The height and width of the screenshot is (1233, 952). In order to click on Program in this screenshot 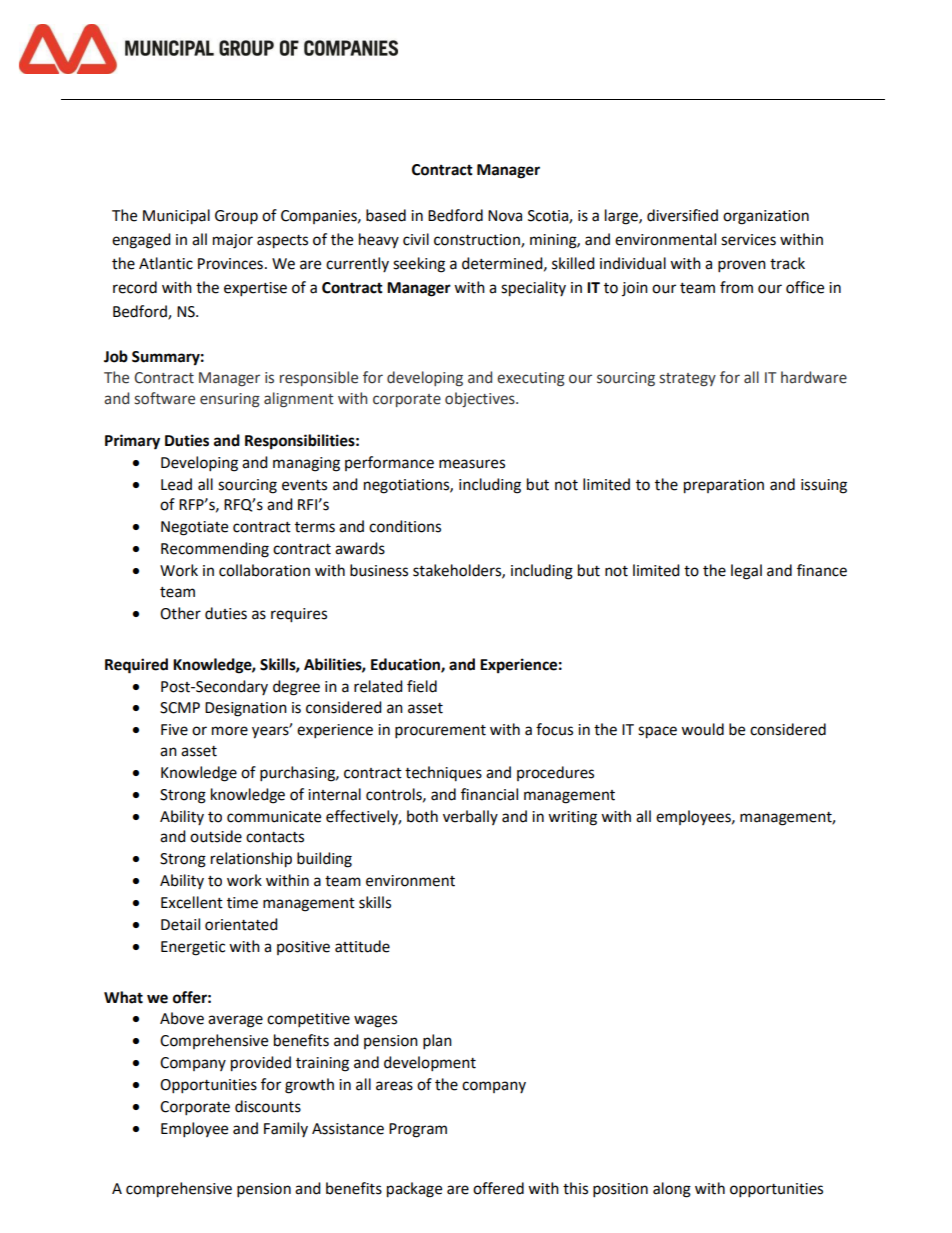, I will do `click(418, 1130)`.
